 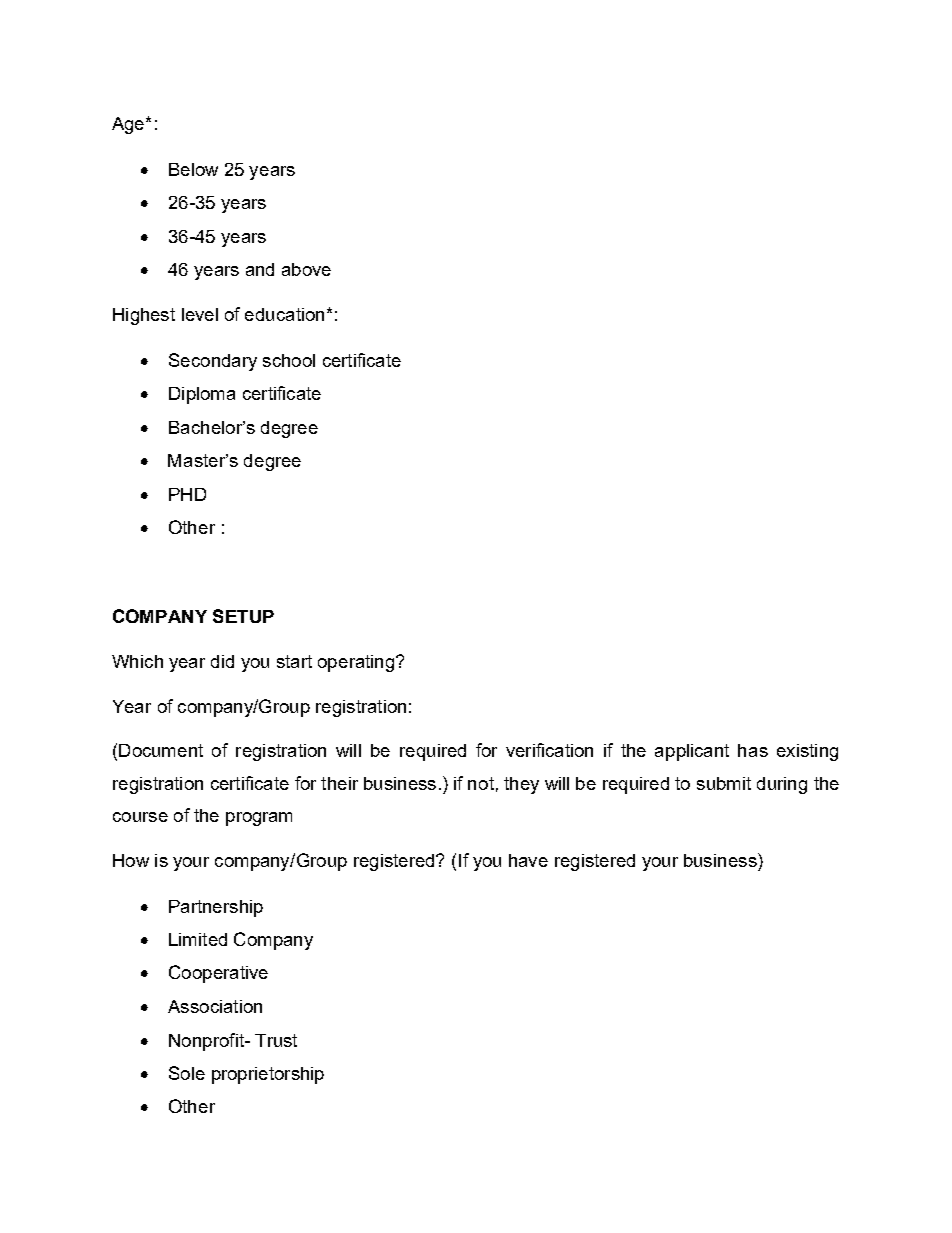 What do you see at coordinates (260, 269) in the page?
I see `and` at bounding box center [260, 269].
